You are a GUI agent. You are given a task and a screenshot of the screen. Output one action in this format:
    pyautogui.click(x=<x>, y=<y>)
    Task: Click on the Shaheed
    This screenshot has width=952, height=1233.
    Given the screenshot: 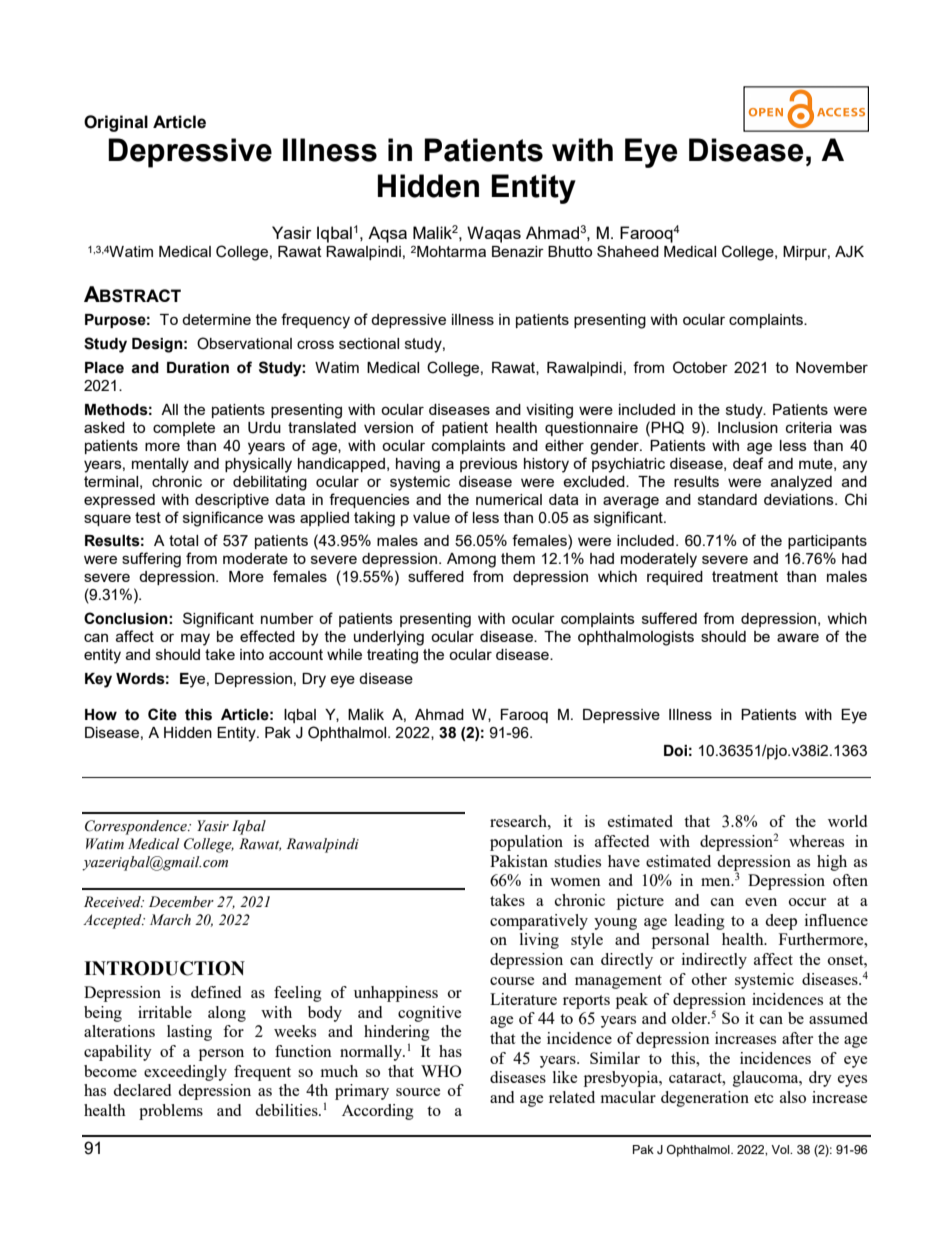 What is the action you would take?
    pyautogui.click(x=628, y=251)
